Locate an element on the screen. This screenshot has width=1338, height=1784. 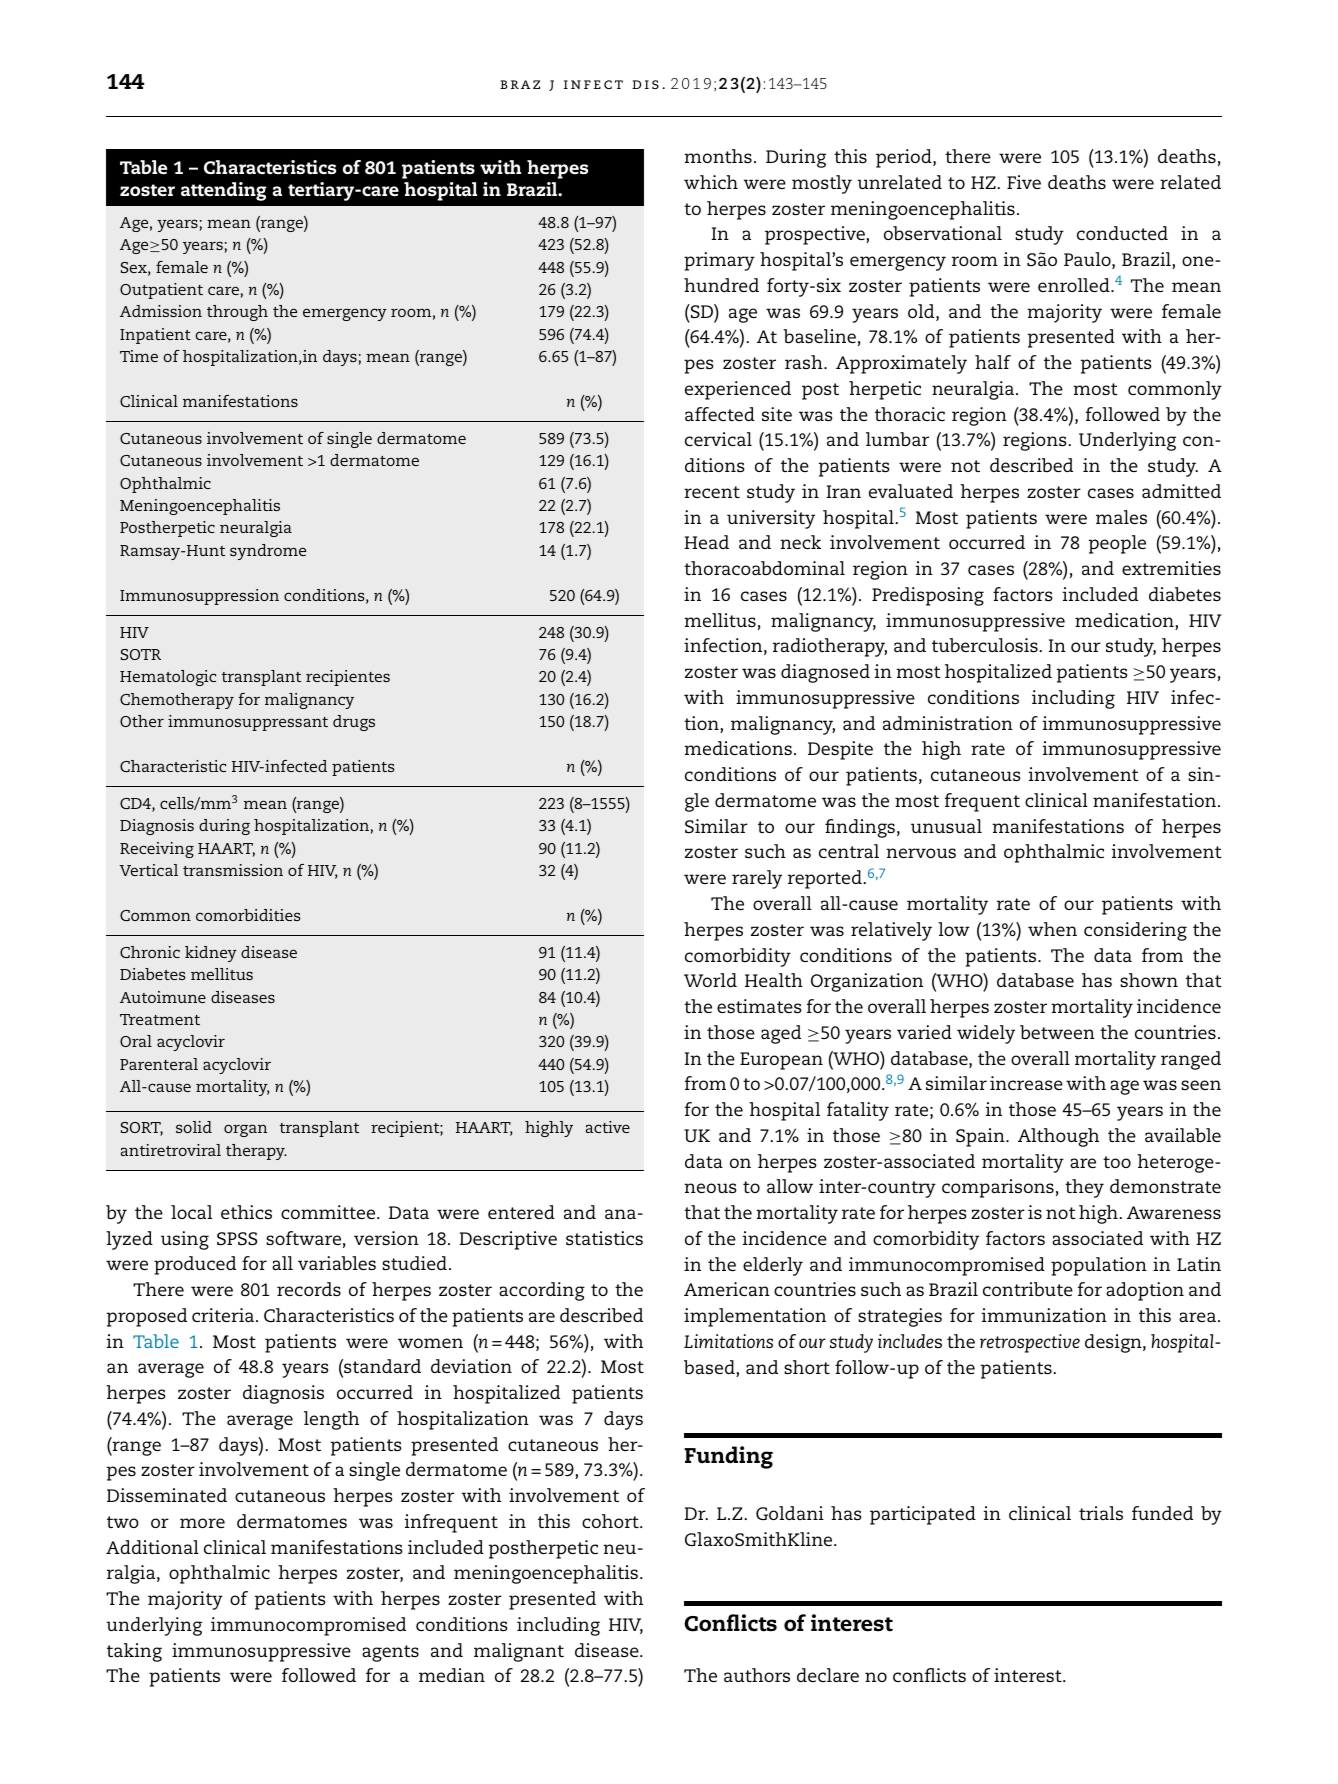
attending is located at coordinates (224, 191).
